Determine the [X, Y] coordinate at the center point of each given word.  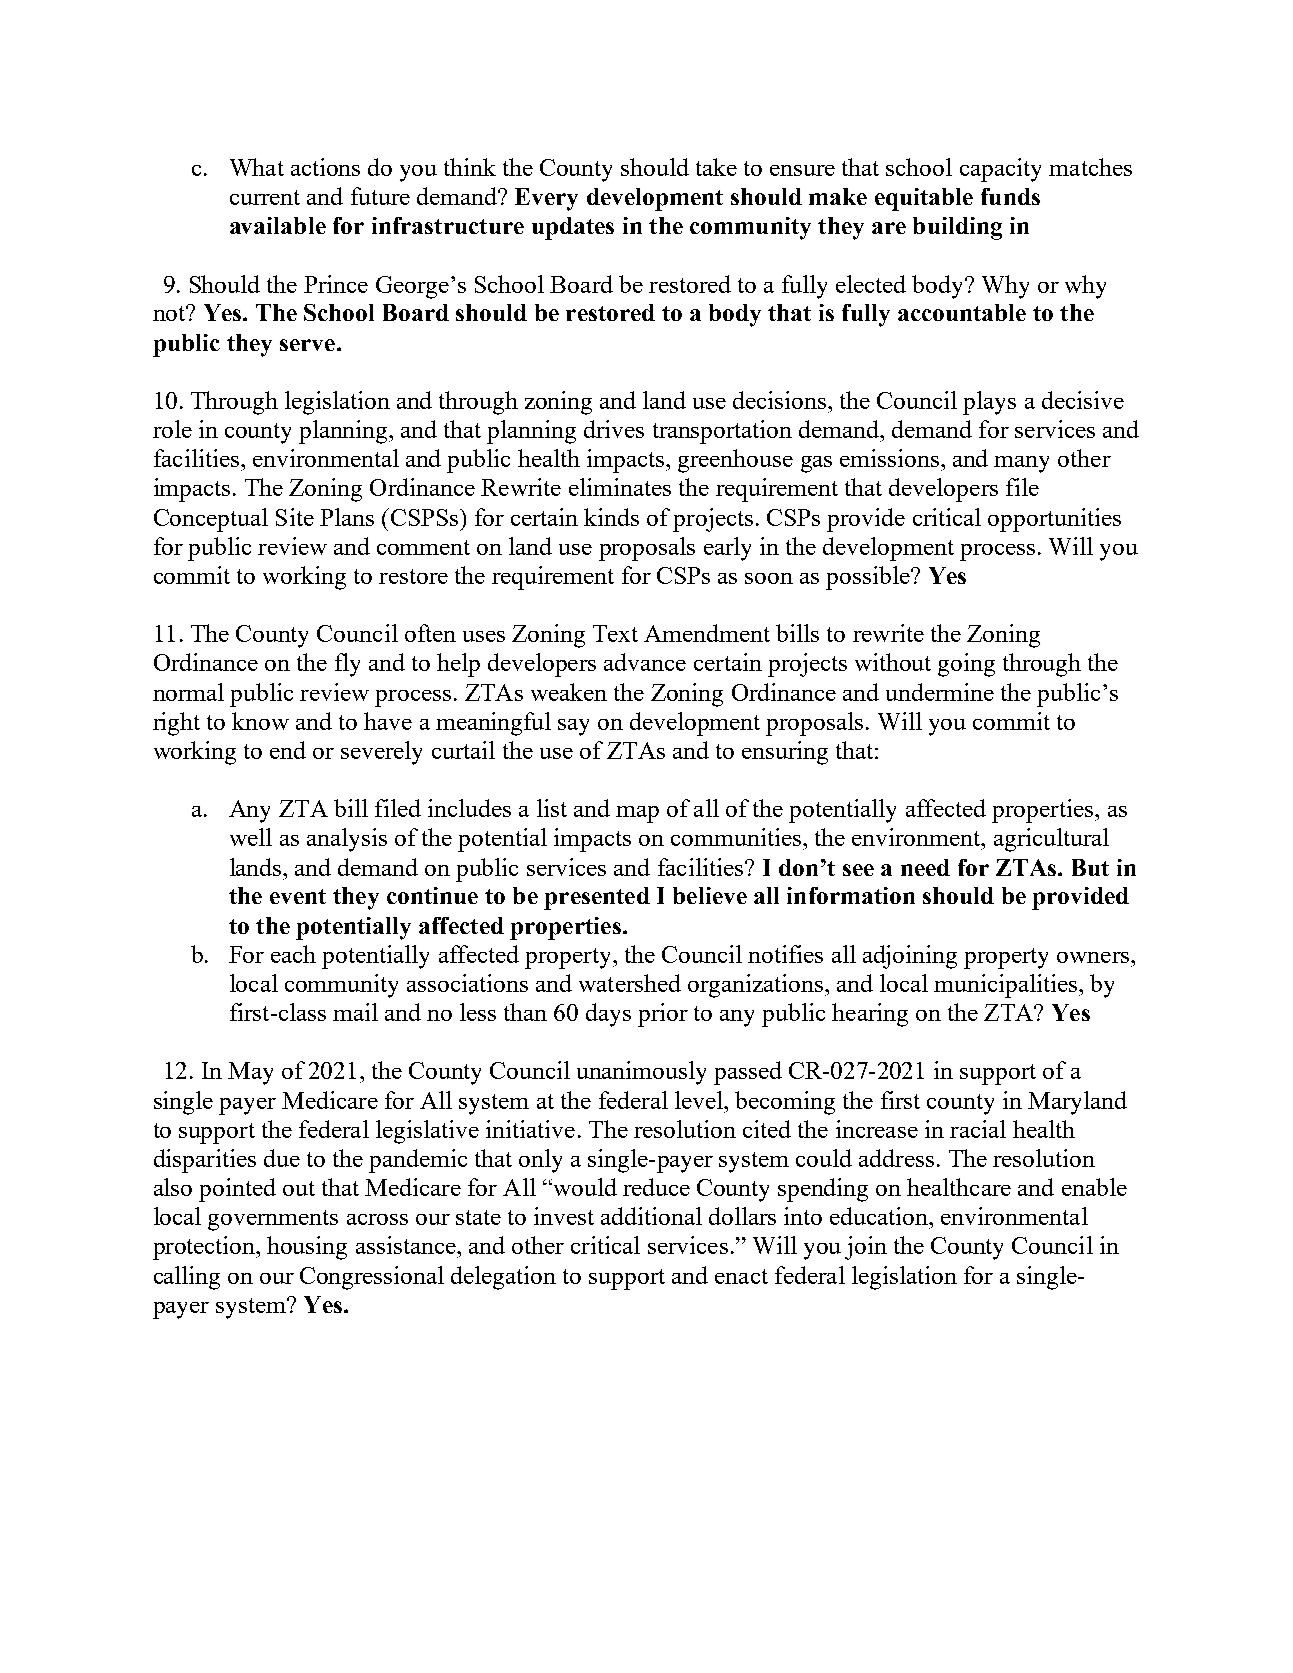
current [265, 197]
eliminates [620, 487]
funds [1010, 196]
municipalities [1007, 986]
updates [573, 228]
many [1021, 464]
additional [651, 1216]
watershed [630, 983]
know [260, 721]
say [573, 727]
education [880, 1216]
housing [307, 1248]
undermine [940, 692]
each [293, 954]
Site [295, 517]
